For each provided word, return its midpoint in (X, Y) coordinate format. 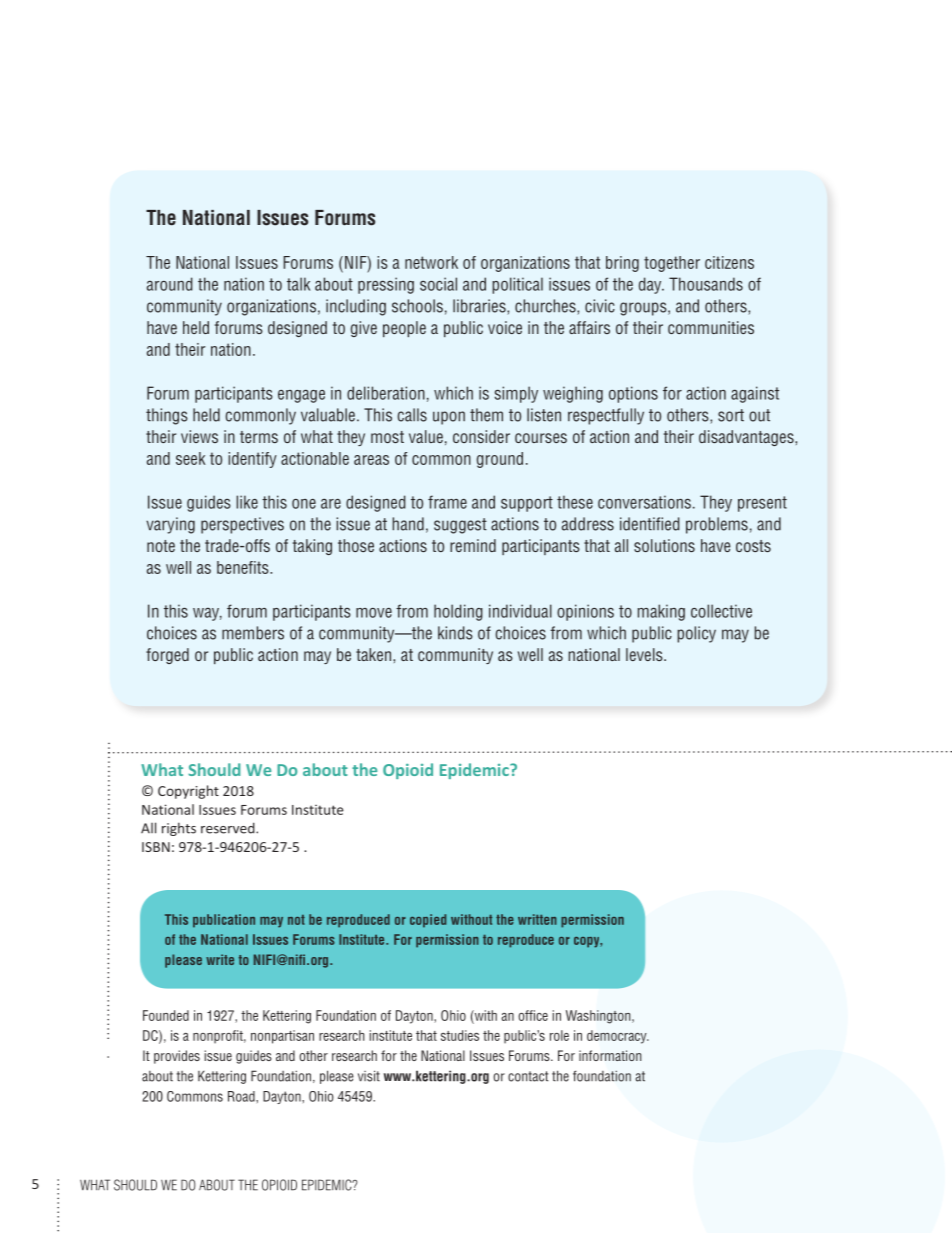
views (199, 436)
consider (481, 436)
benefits (244, 567)
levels (645, 654)
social (438, 284)
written (537, 919)
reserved (229, 828)
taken (375, 654)
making (661, 612)
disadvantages (747, 438)
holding (458, 612)
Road (242, 1096)
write (220, 959)
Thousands (706, 284)
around (170, 284)
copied (428, 921)
